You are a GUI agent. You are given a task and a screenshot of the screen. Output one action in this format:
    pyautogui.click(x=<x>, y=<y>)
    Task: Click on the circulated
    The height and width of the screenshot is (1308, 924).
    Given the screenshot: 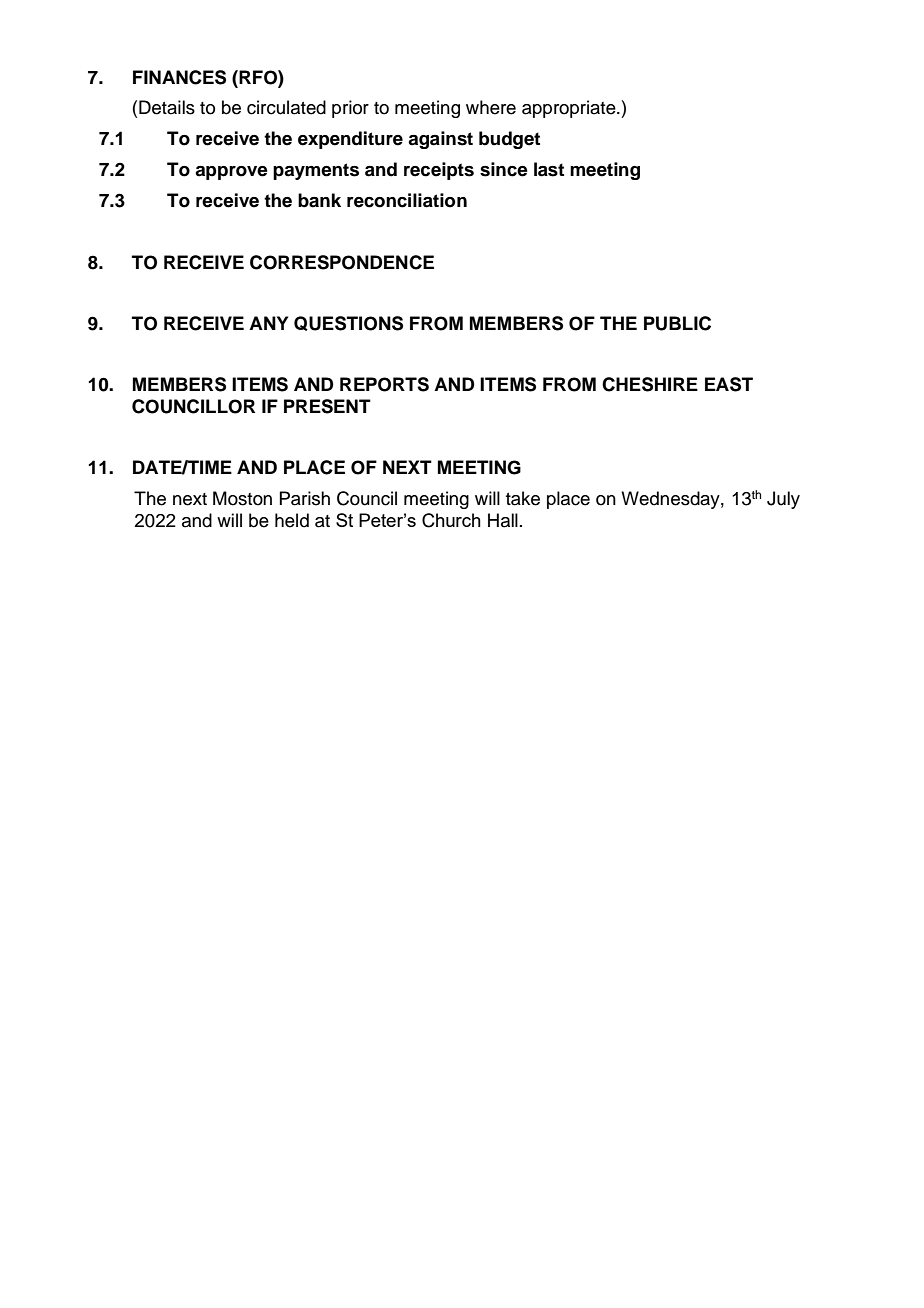 What is the action you would take?
    pyautogui.click(x=286, y=107)
